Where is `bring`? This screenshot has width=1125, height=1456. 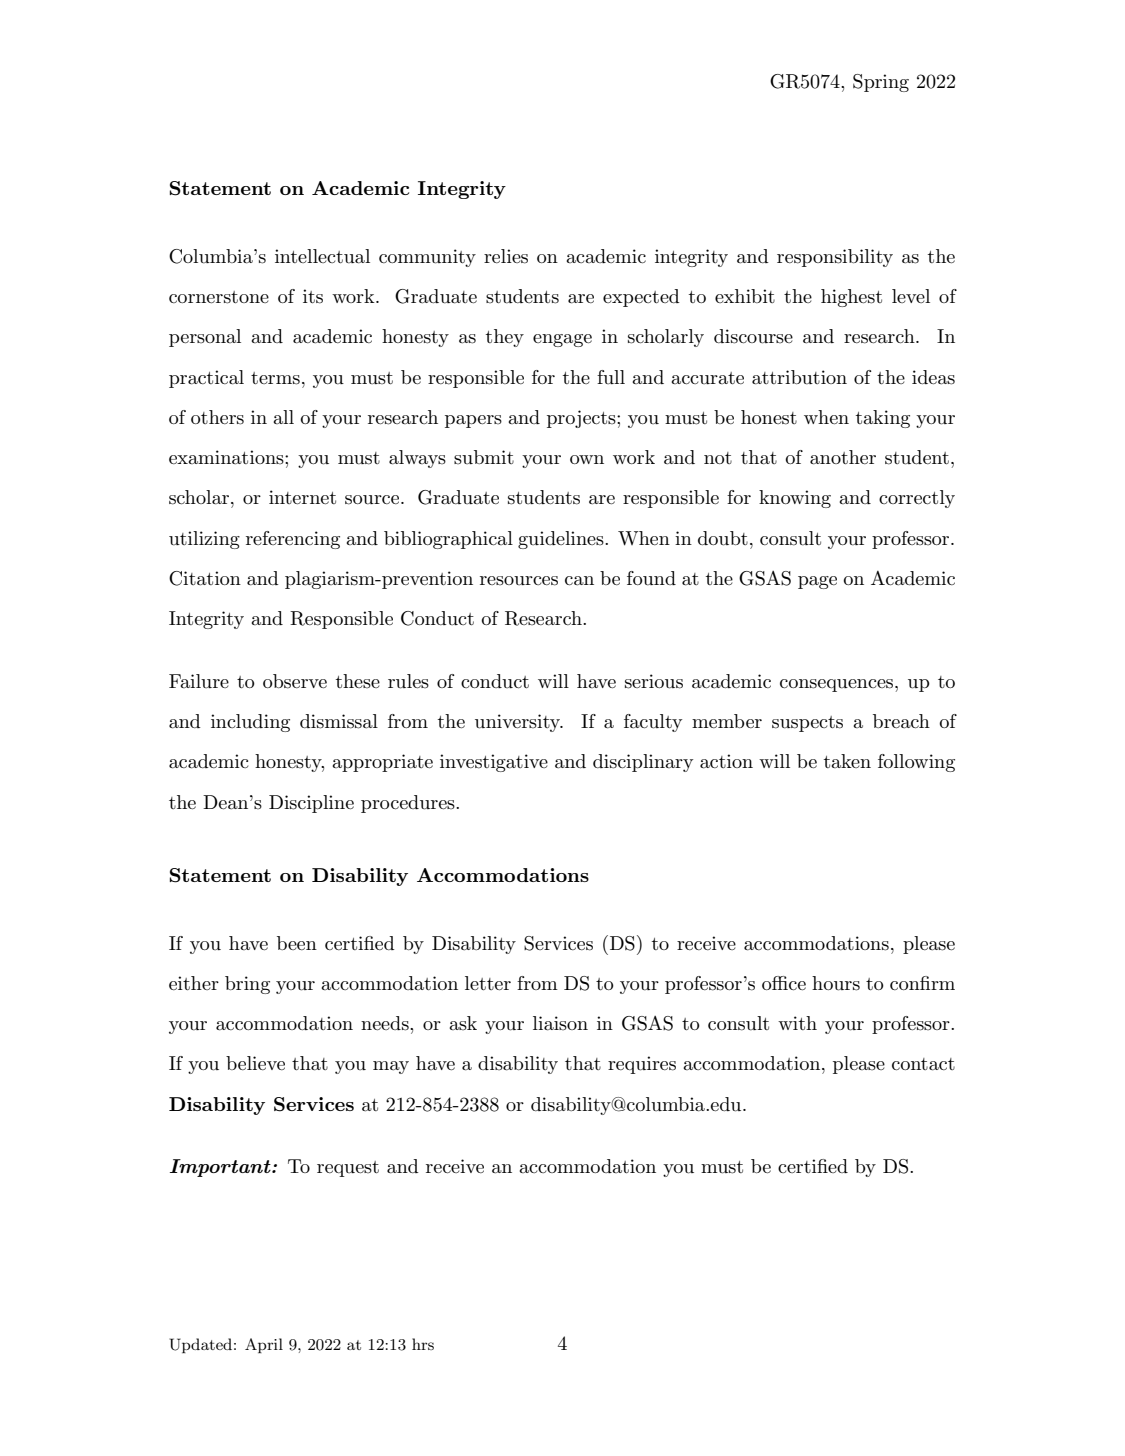 bring is located at coordinates (247, 985).
